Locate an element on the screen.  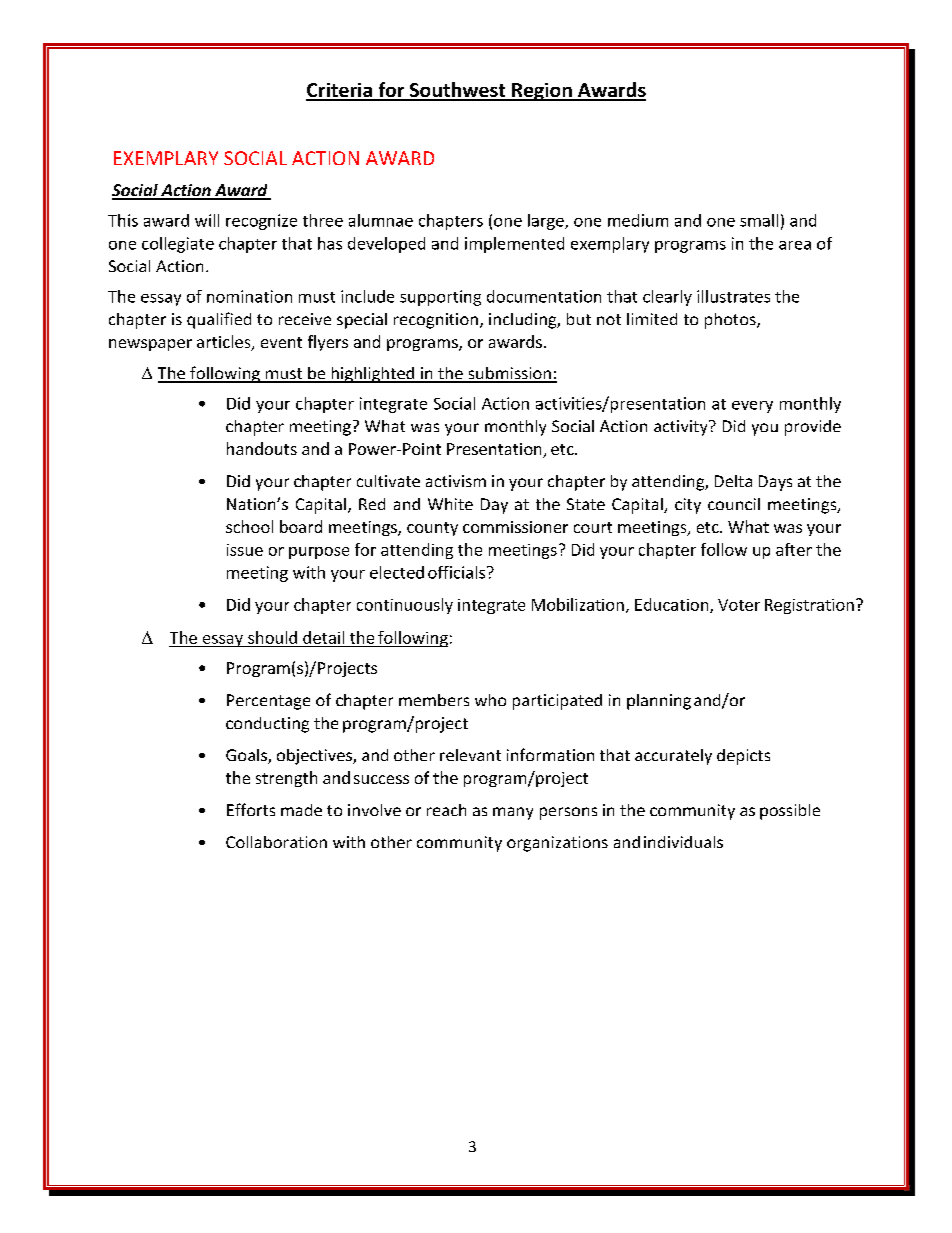
Voter is located at coordinates (739, 605).
